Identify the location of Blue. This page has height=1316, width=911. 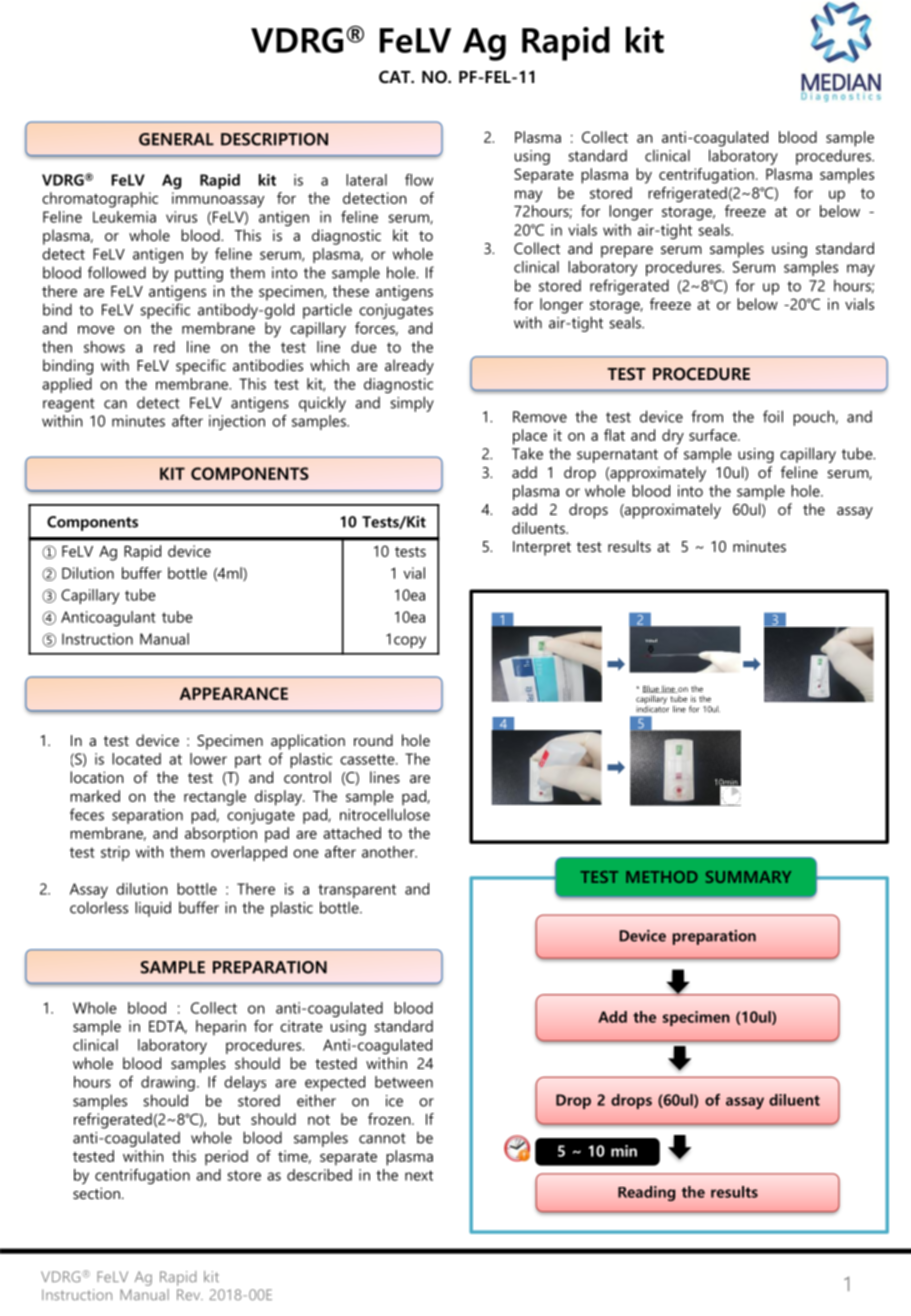
(651, 689).
